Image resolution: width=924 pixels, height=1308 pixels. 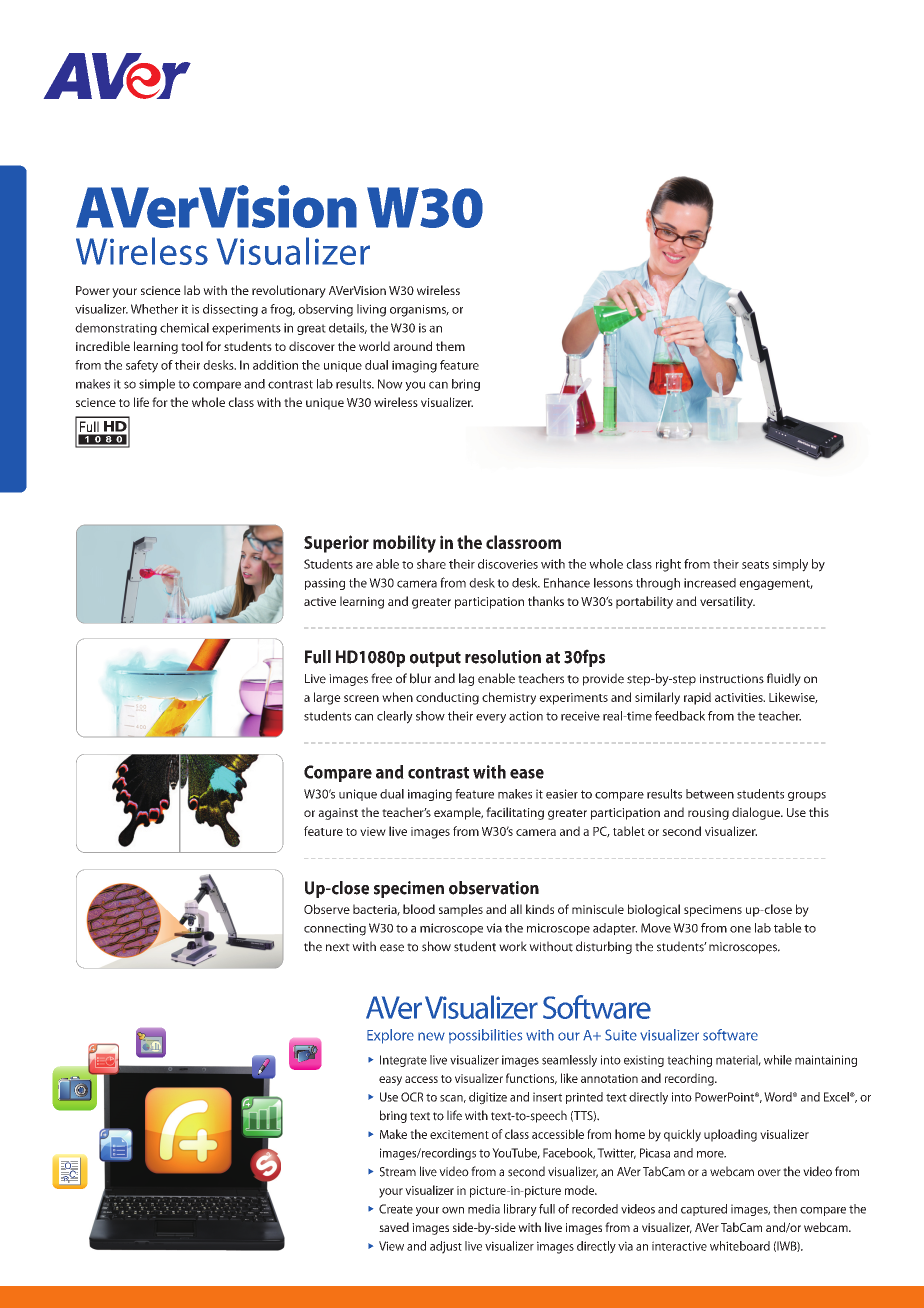 I want to click on against, so click(x=338, y=814).
